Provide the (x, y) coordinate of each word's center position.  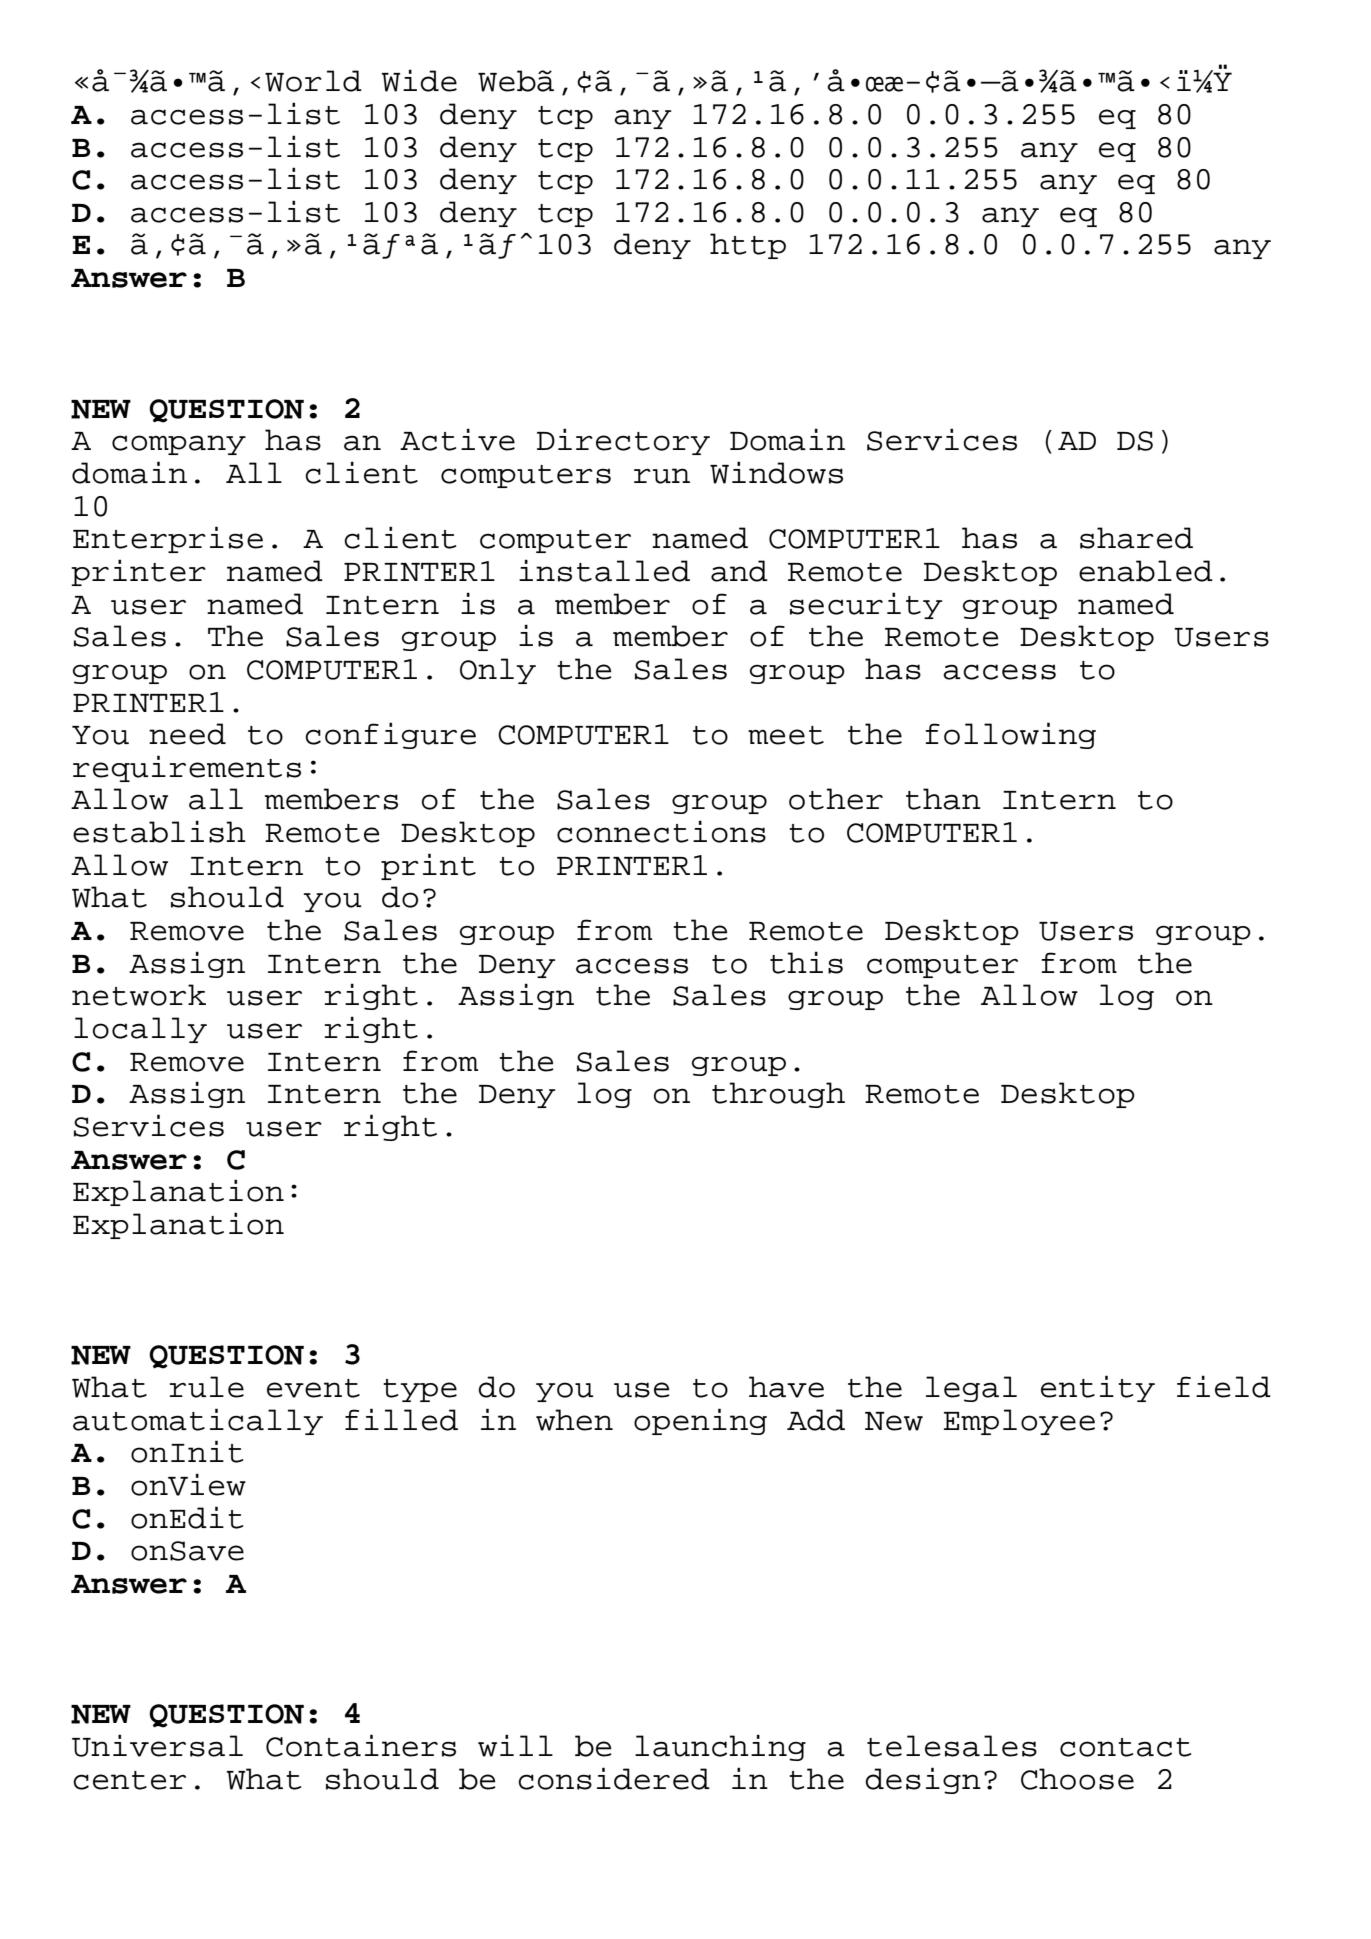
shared (1136, 538)
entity (1098, 1388)
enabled (1146, 571)
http (748, 246)
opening (700, 1421)
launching (720, 1747)
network (139, 995)
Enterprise (168, 539)
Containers (361, 1745)
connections (661, 831)
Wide (419, 80)
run (662, 476)
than (943, 799)
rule (207, 1387)
